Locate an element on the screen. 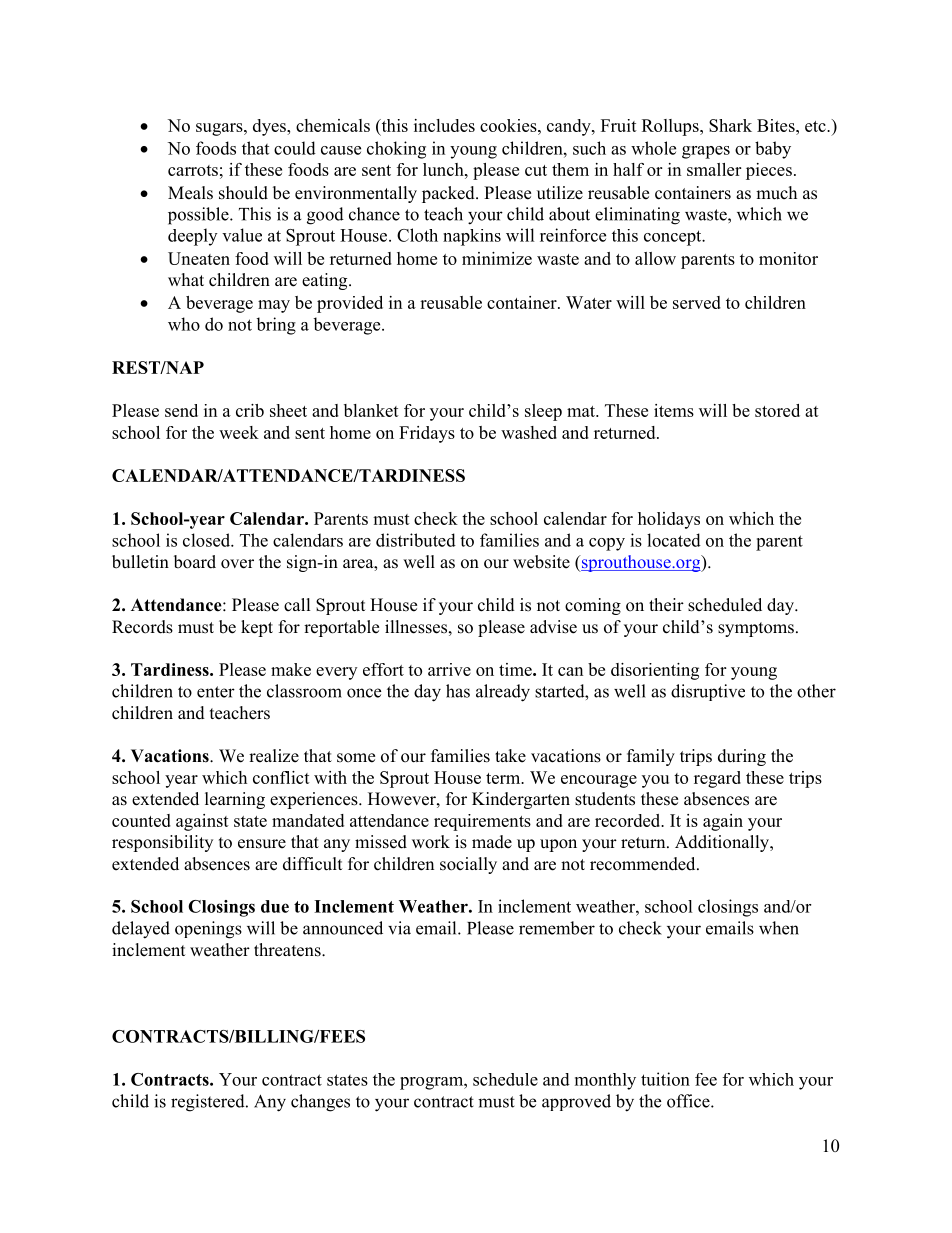 The image size is (952, 1233). located is located at coordinates (674, 540).
